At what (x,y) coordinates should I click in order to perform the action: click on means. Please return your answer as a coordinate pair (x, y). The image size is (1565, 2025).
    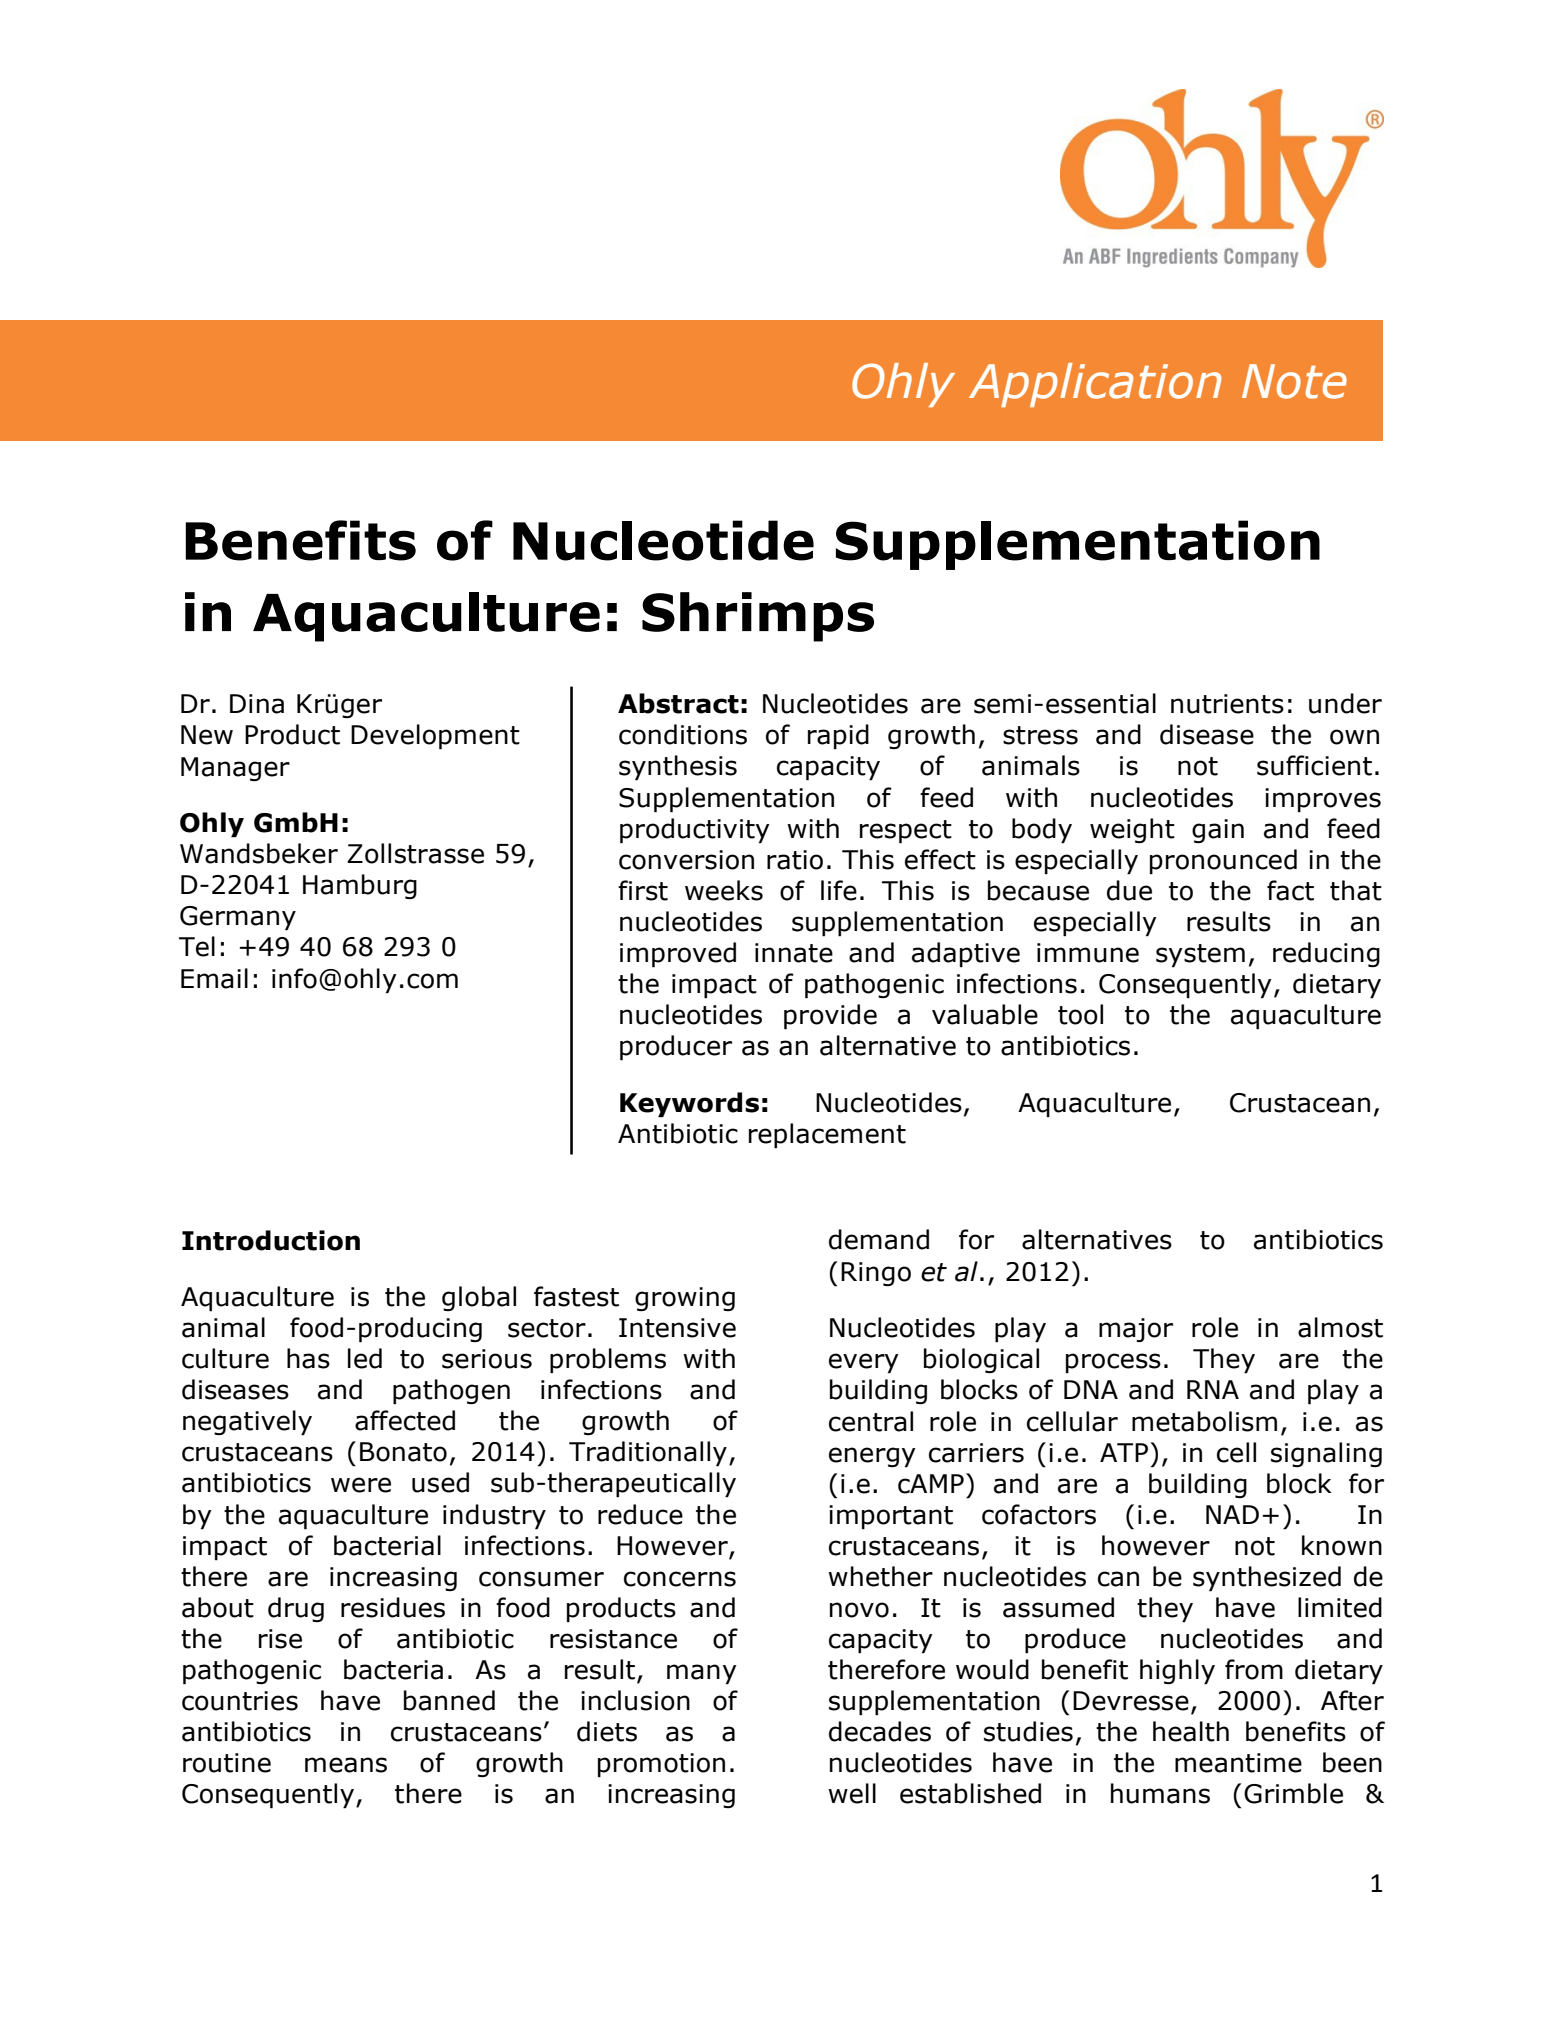
    Looking at the image, I should click on (346, 1765).
